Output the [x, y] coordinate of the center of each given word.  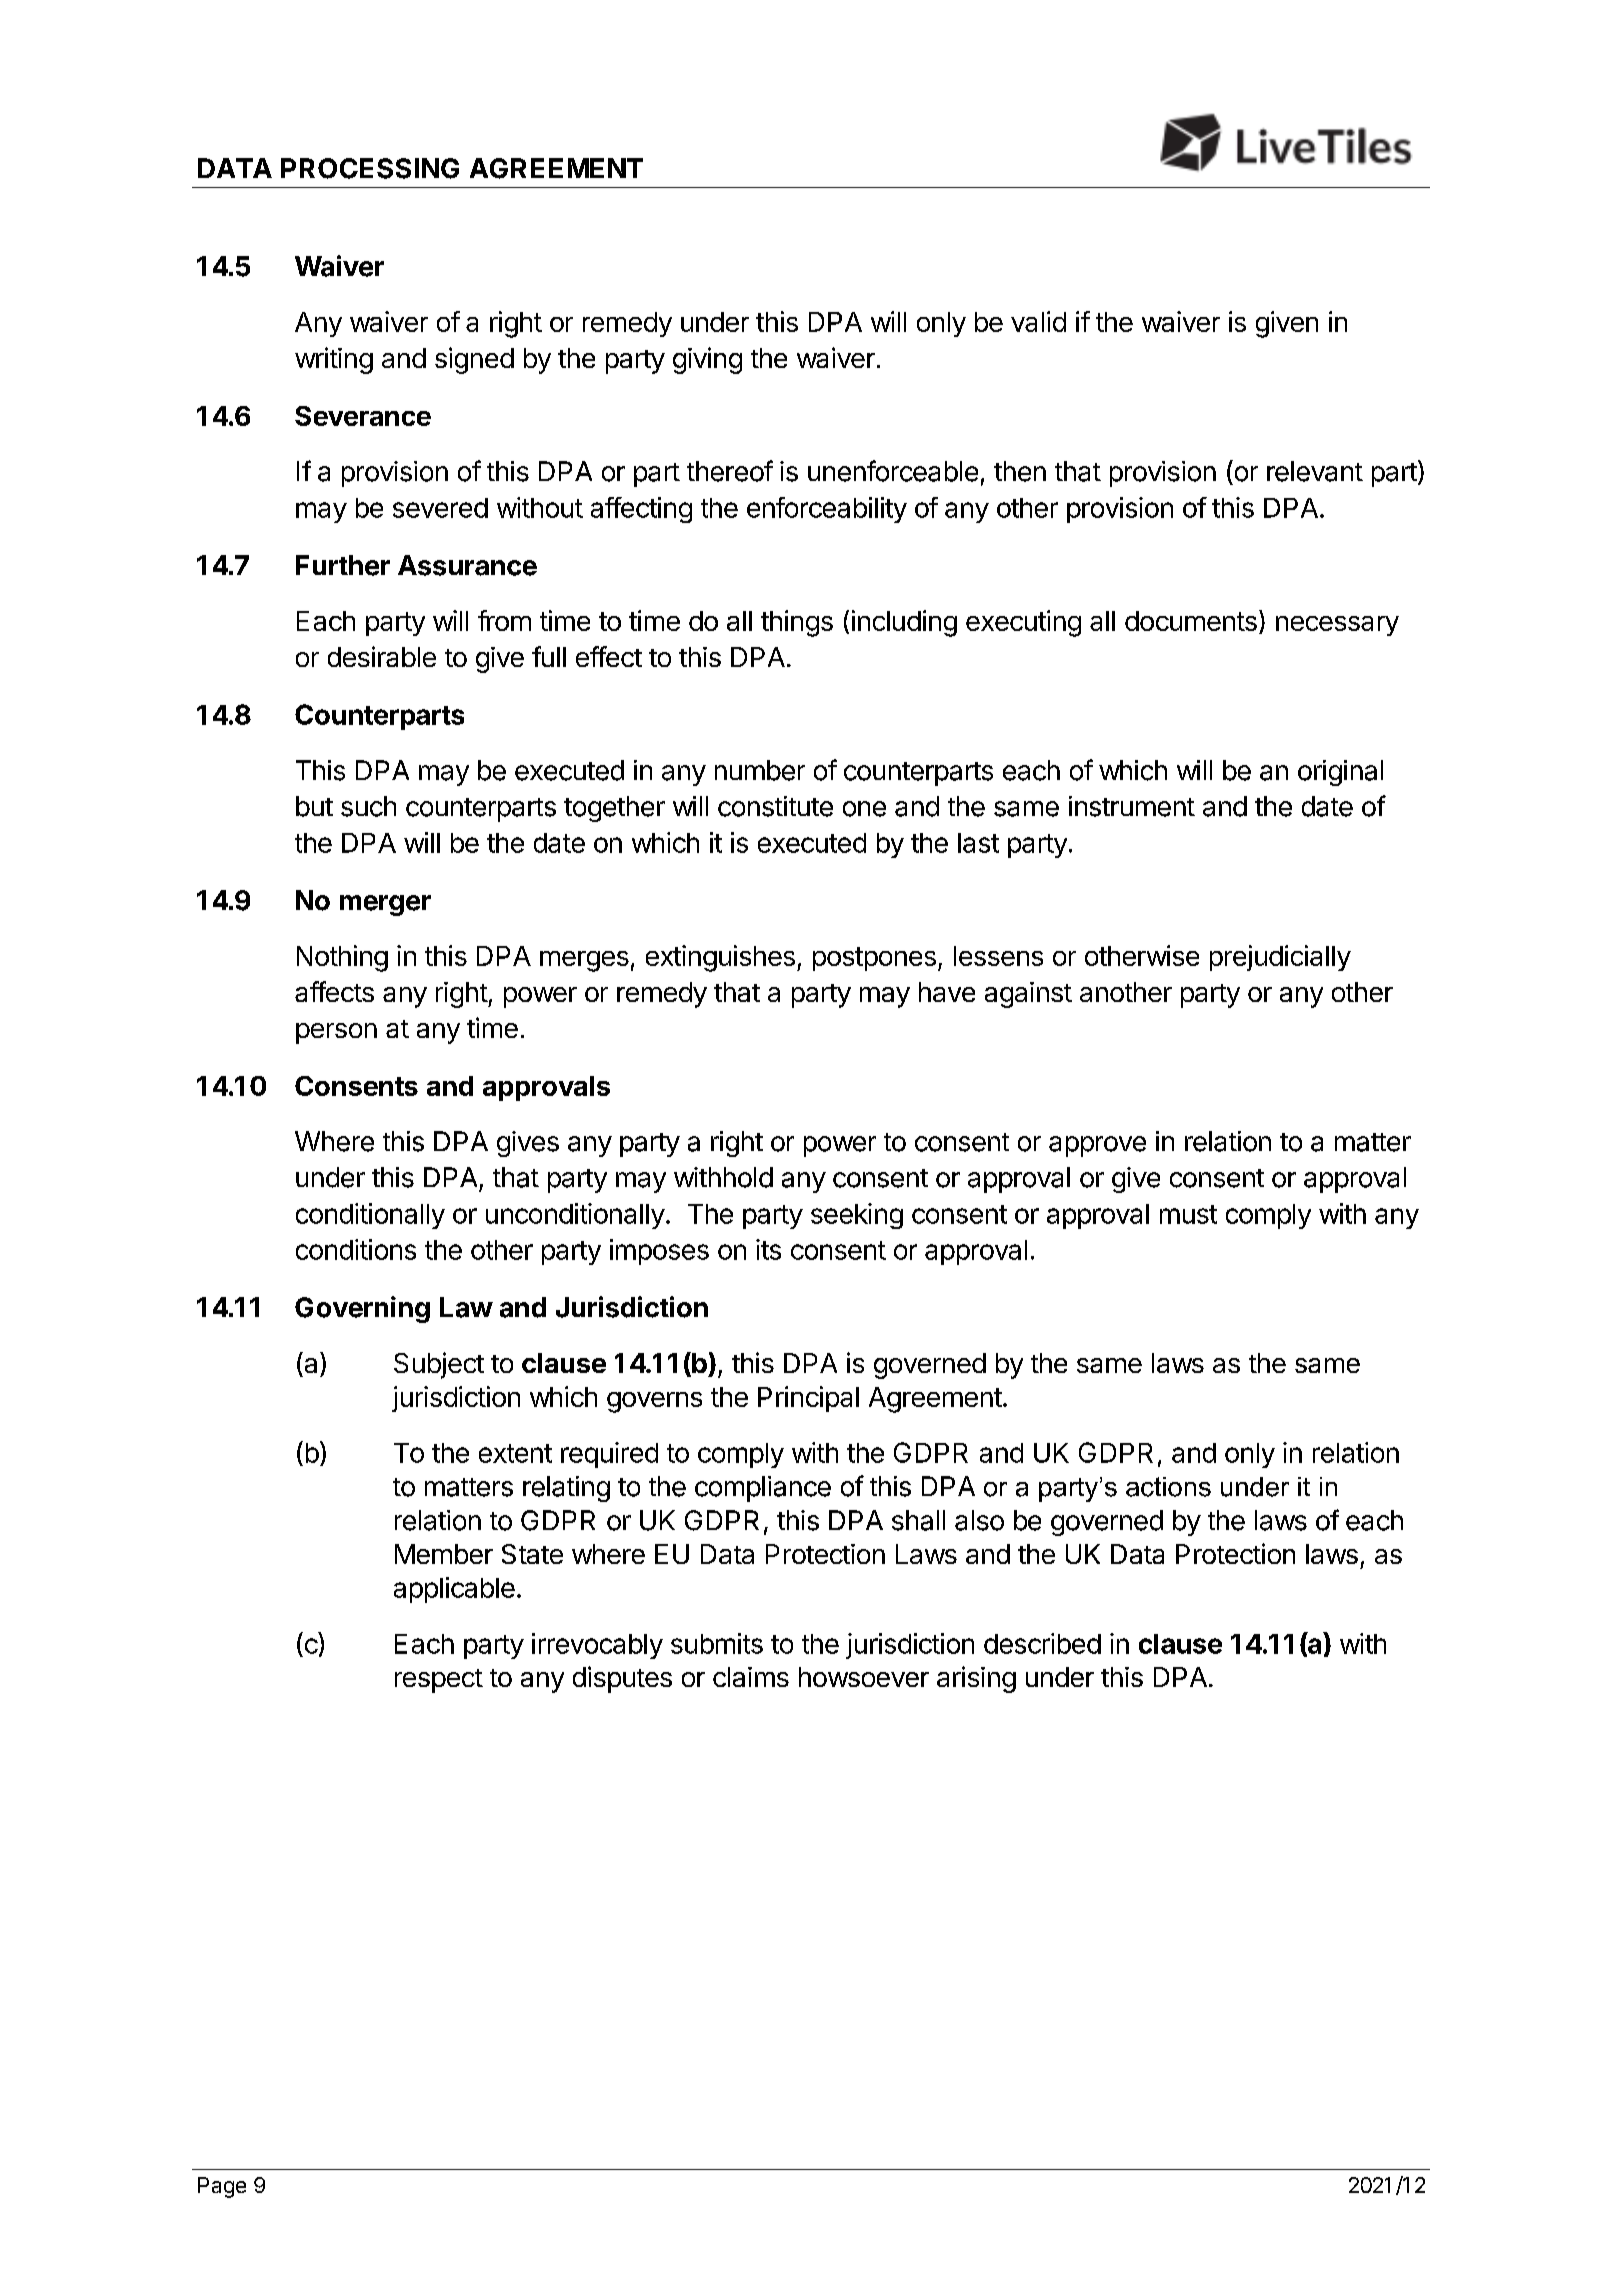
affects [334, 991]
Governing [362, 1309]
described [1042, 1643]
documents [1191, 621]
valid [1038, 321]
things [797, 623]
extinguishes [720, 958]
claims [751, 1677]
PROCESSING [370, 168]
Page [222, 2187]
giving [707, 360]
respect [439, 1681]
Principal [808, 1399]
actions [1168, 1487]
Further [343, 565]
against [1028, 995]
